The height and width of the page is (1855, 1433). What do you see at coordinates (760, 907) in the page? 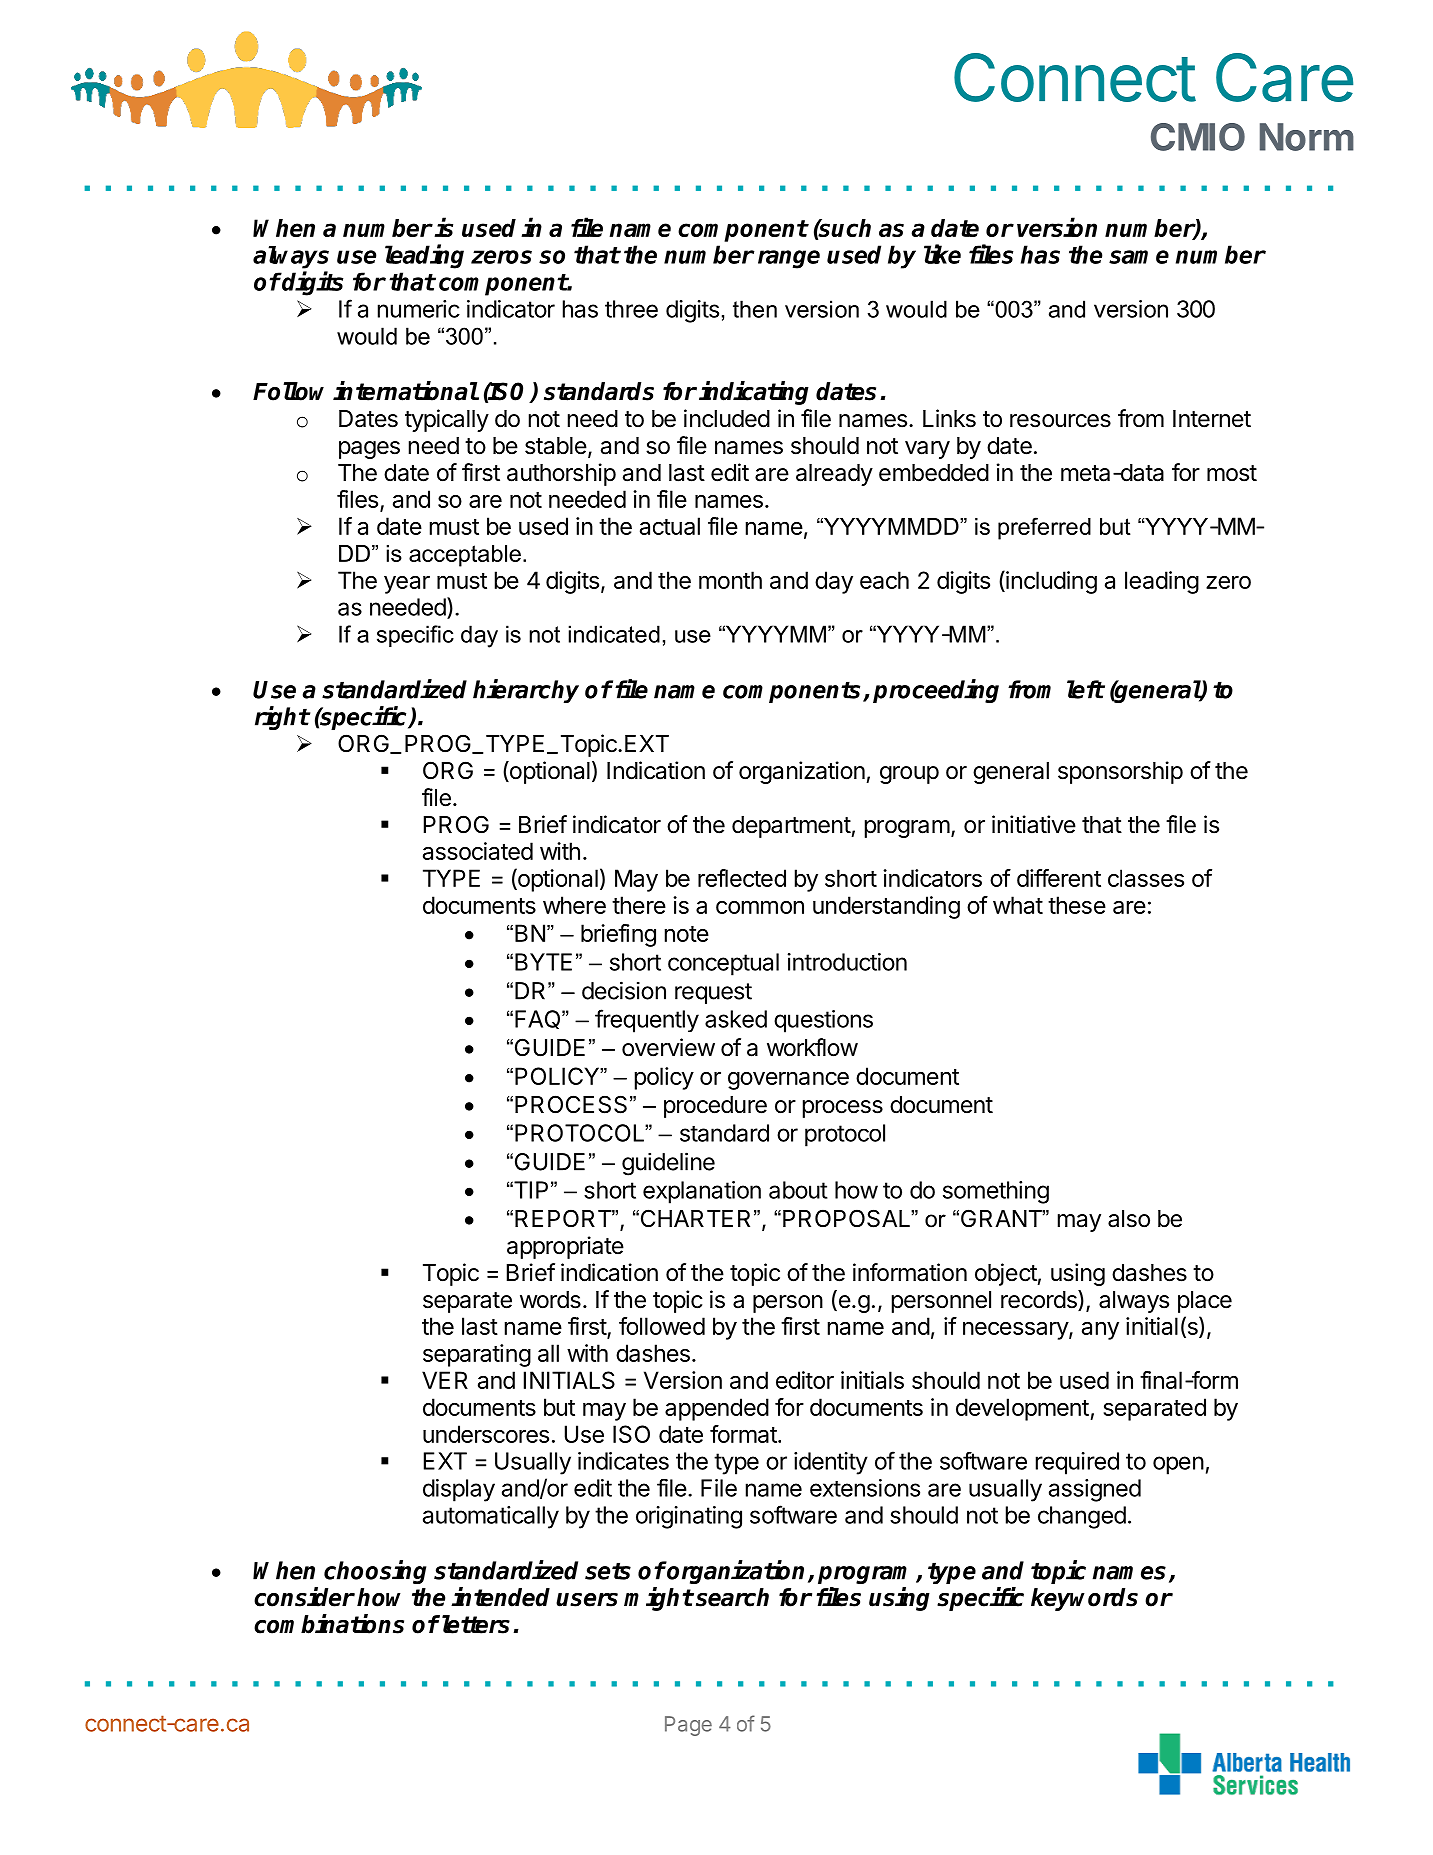
I see `common` at bounding box center [760, 907].
